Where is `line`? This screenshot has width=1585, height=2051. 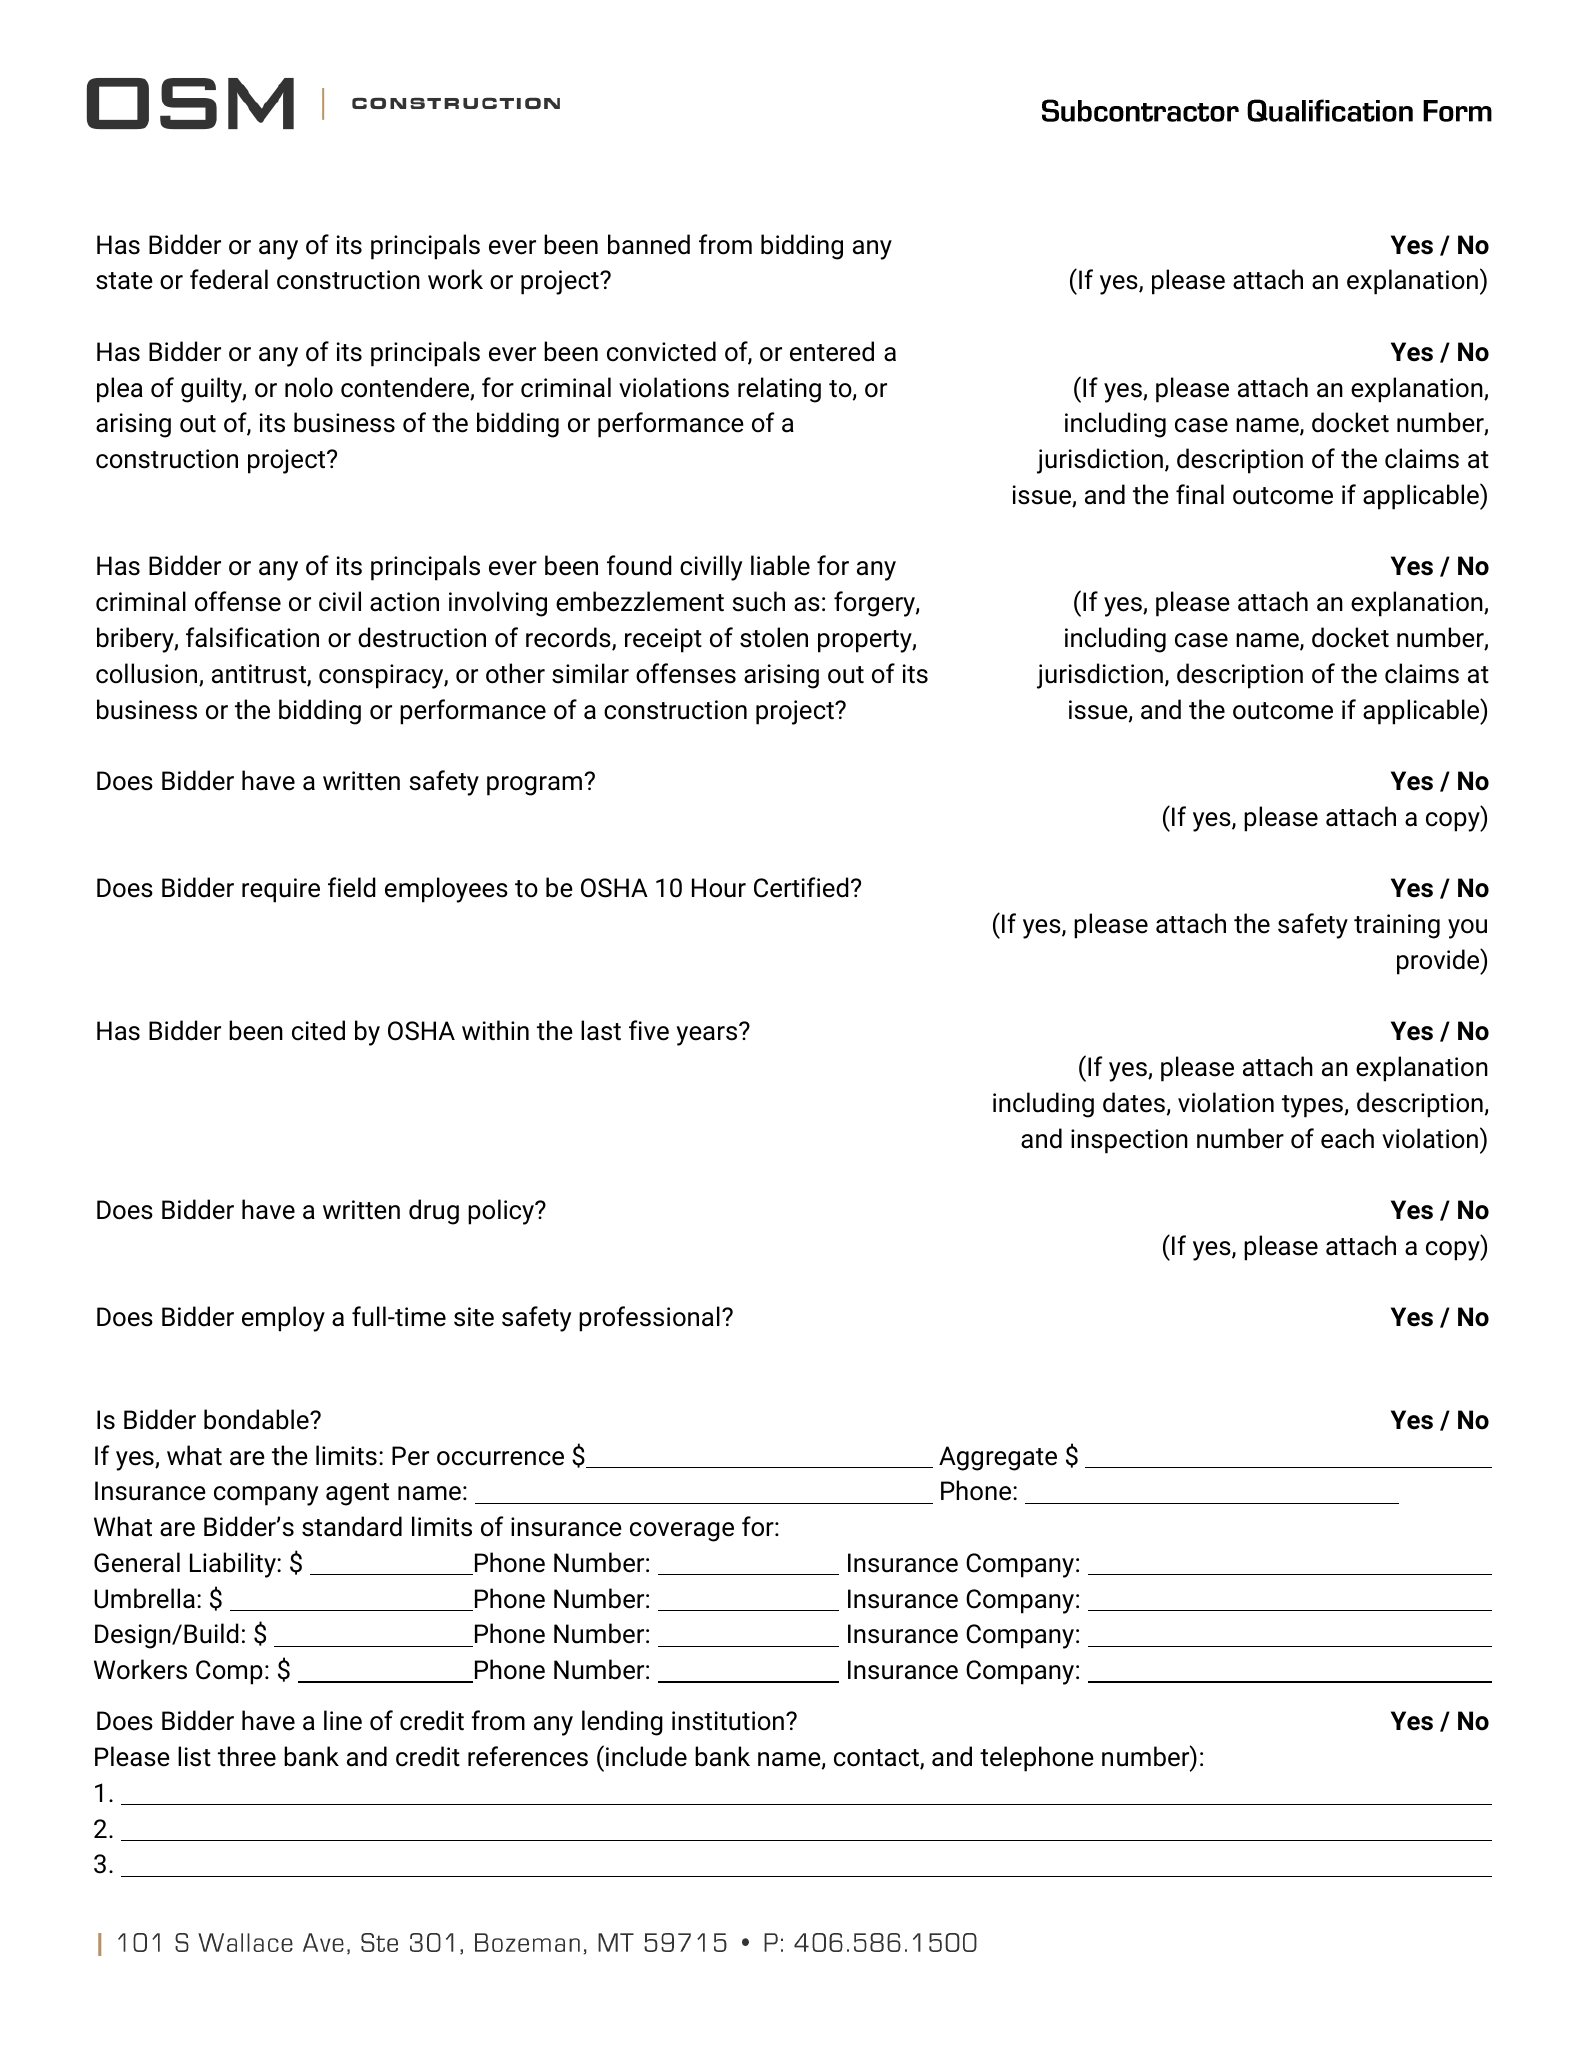 line is located at coordinates (343, 1720).
